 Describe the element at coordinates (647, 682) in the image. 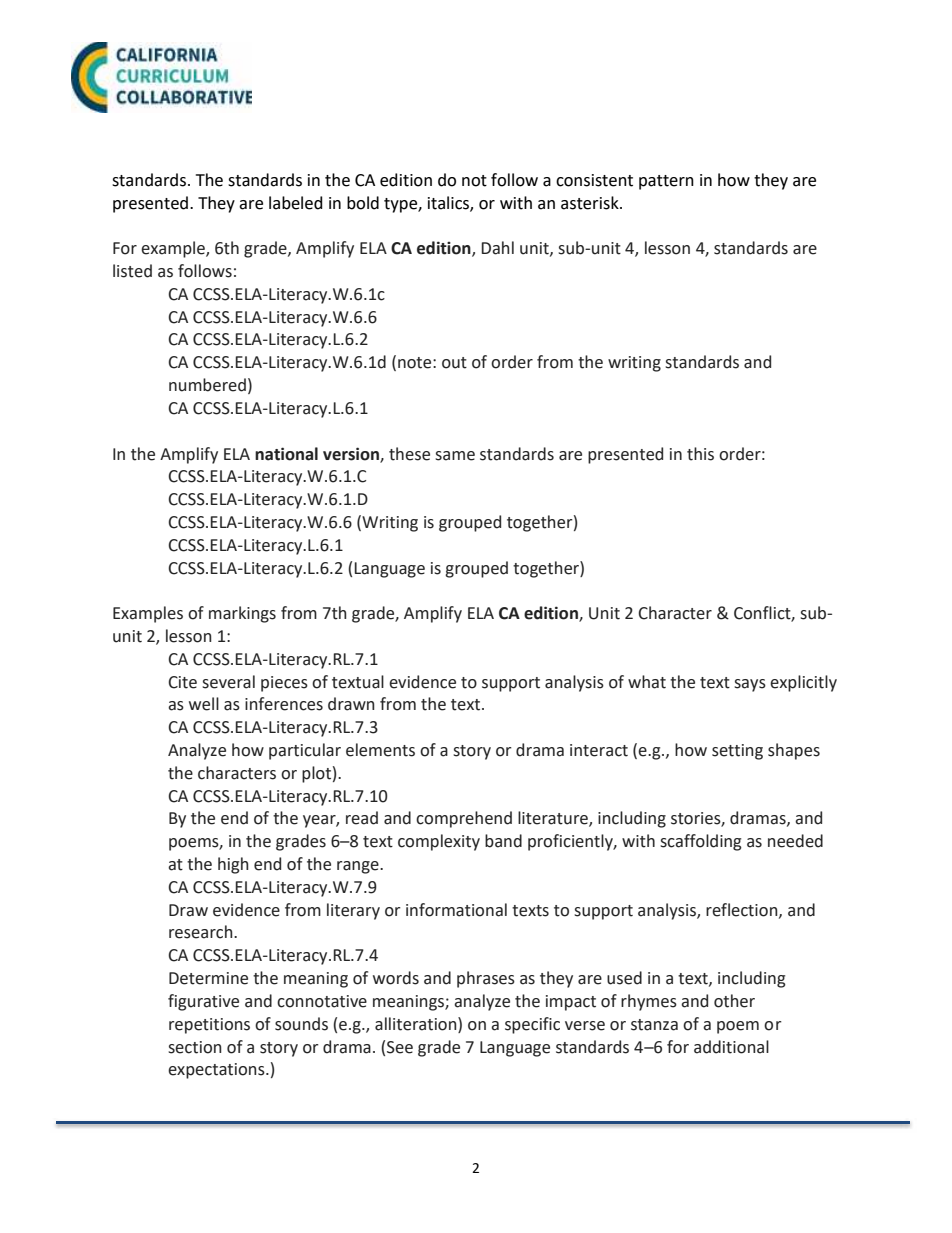

I see `what` at that location.
